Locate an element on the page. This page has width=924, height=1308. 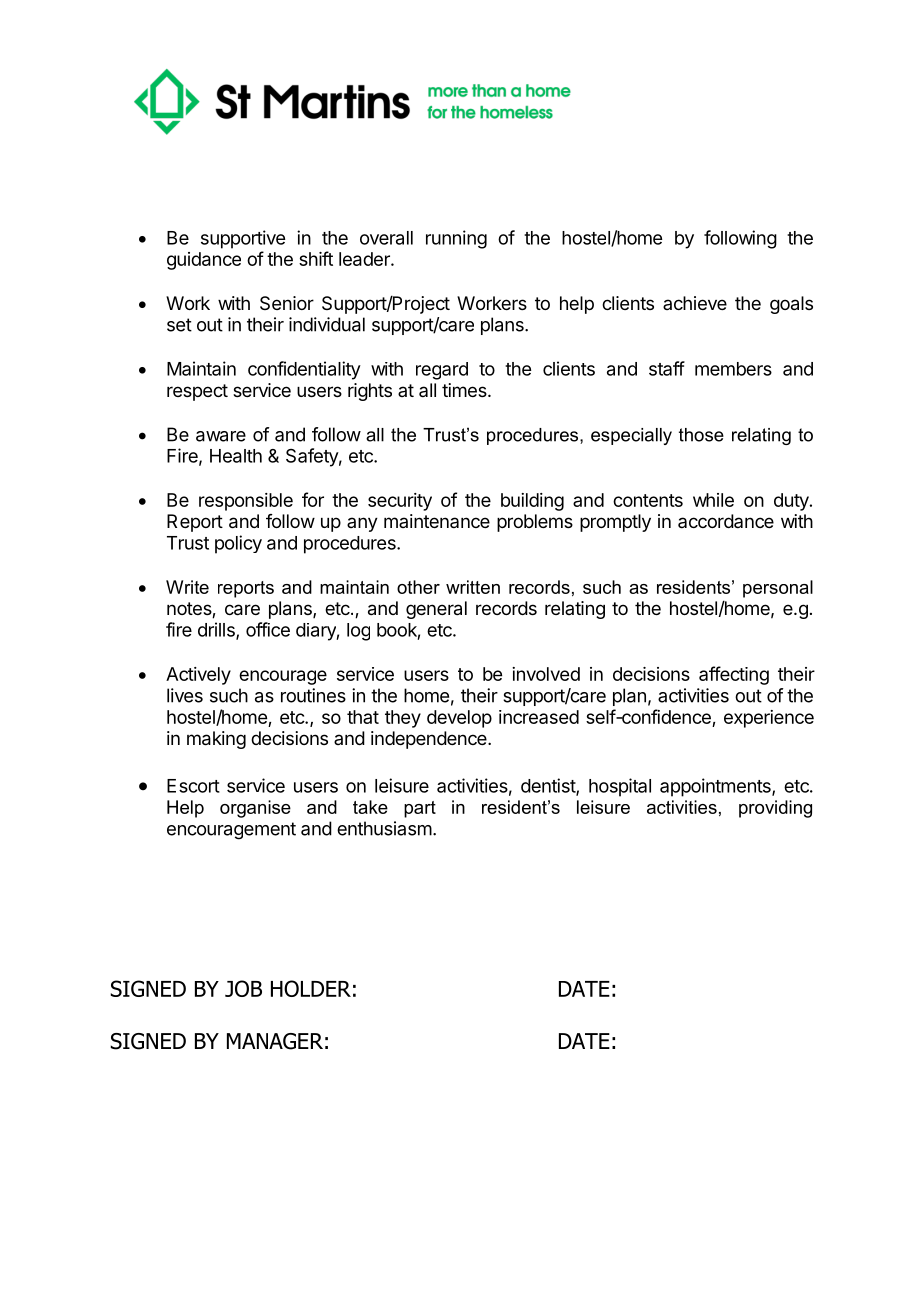
responsible is located at coordinates (246, 502).
